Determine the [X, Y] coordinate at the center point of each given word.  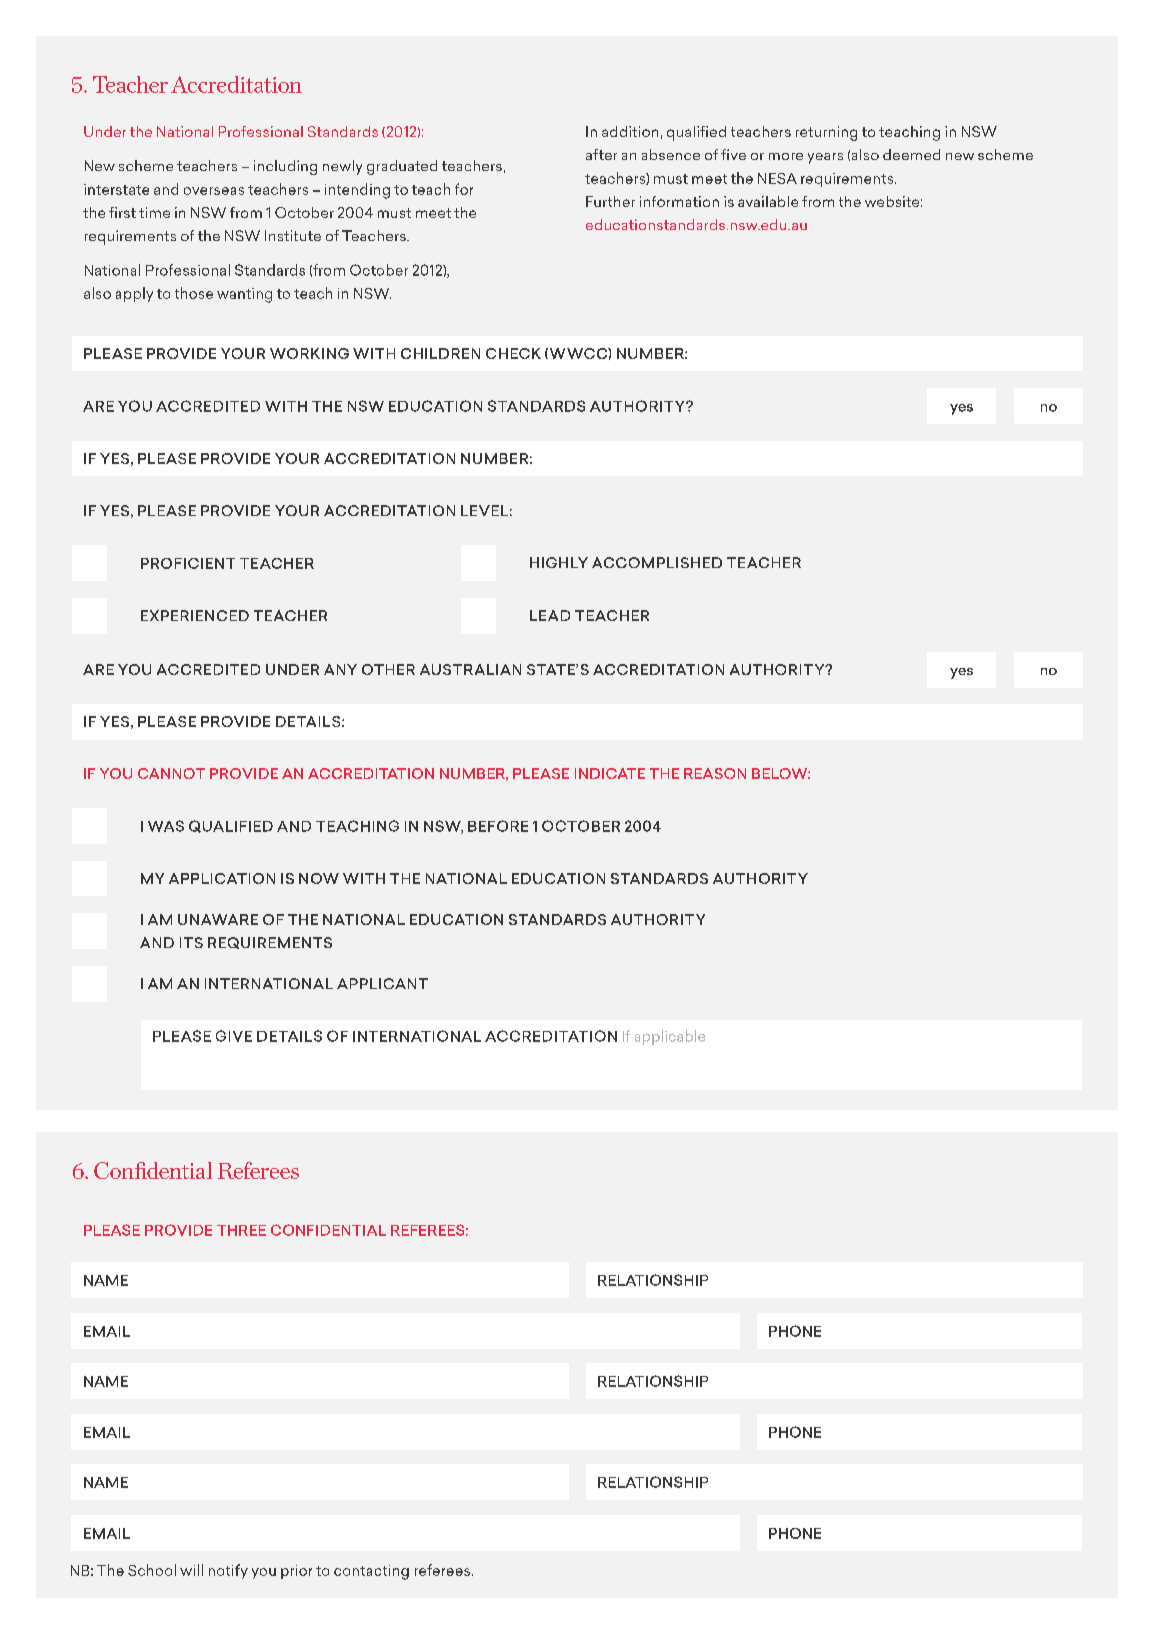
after [601, 154]
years [825, 158]
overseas [214, 191]
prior [296, 1572]
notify [228, 1571]
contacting [371, 1572]
